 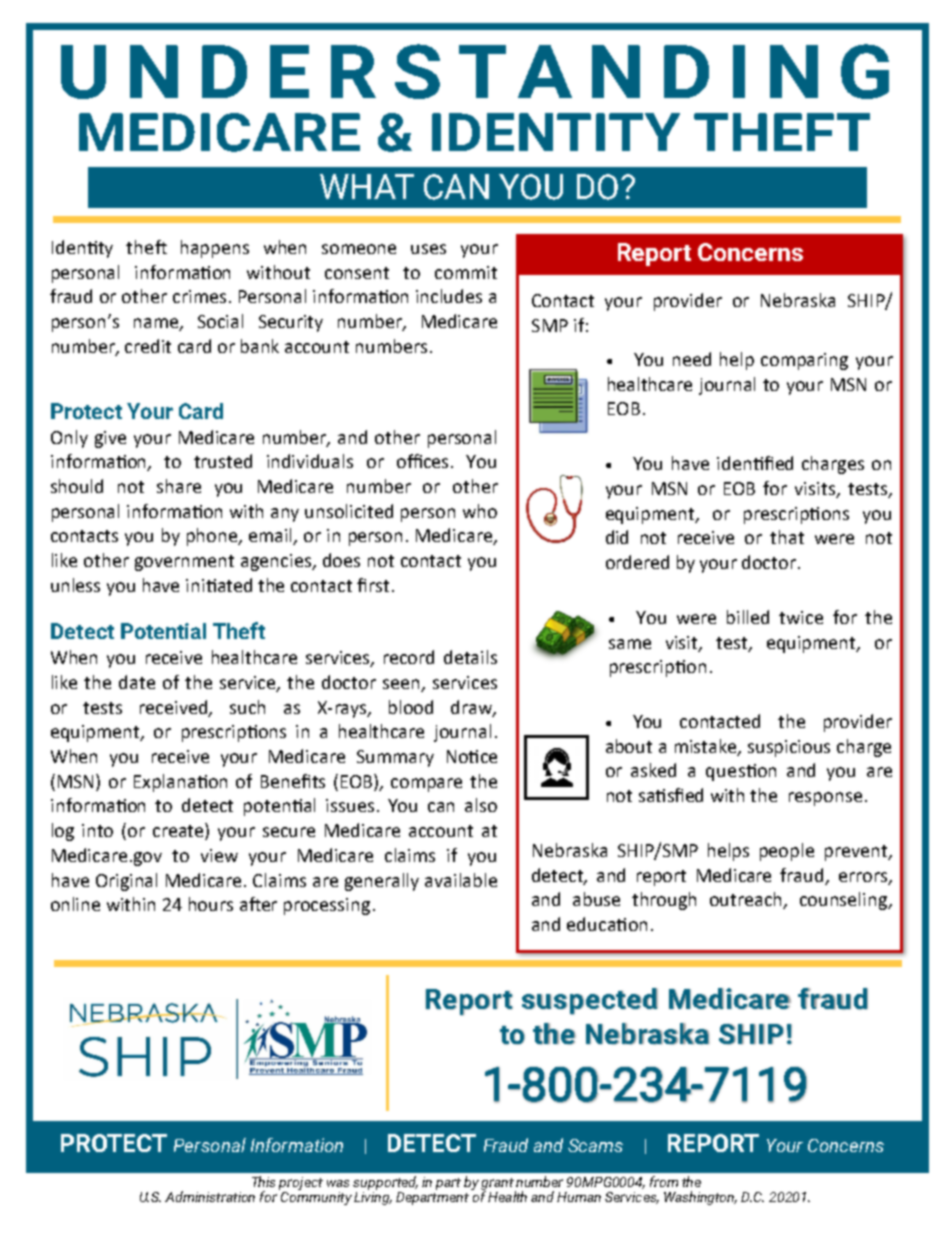 What do you see at coordinates (215, 249) in the page?
I see `happens` at bounding box center [215, 249].
